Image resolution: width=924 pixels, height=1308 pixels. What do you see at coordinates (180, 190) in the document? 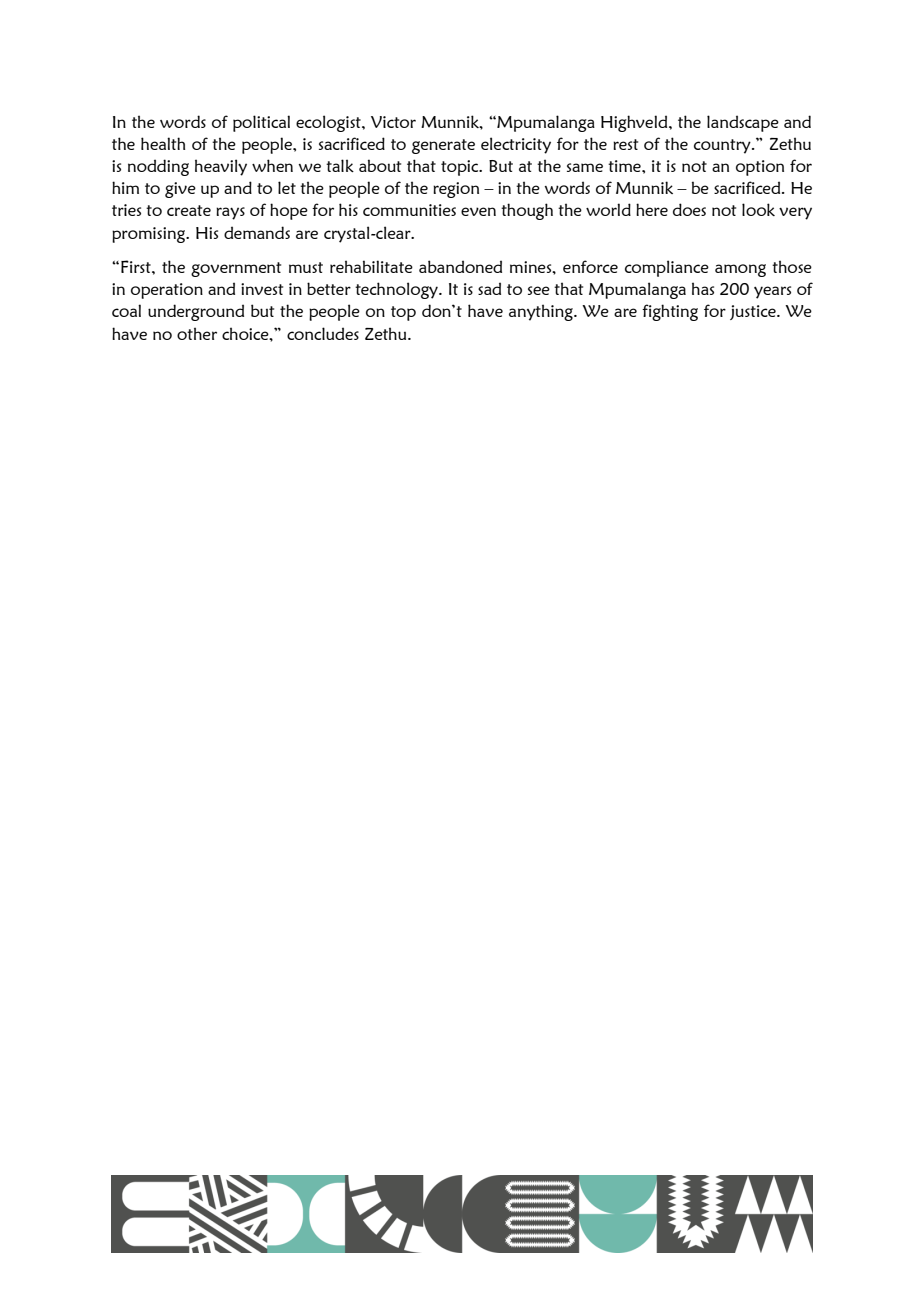
I see `give` at bounding box center [180, 190].
